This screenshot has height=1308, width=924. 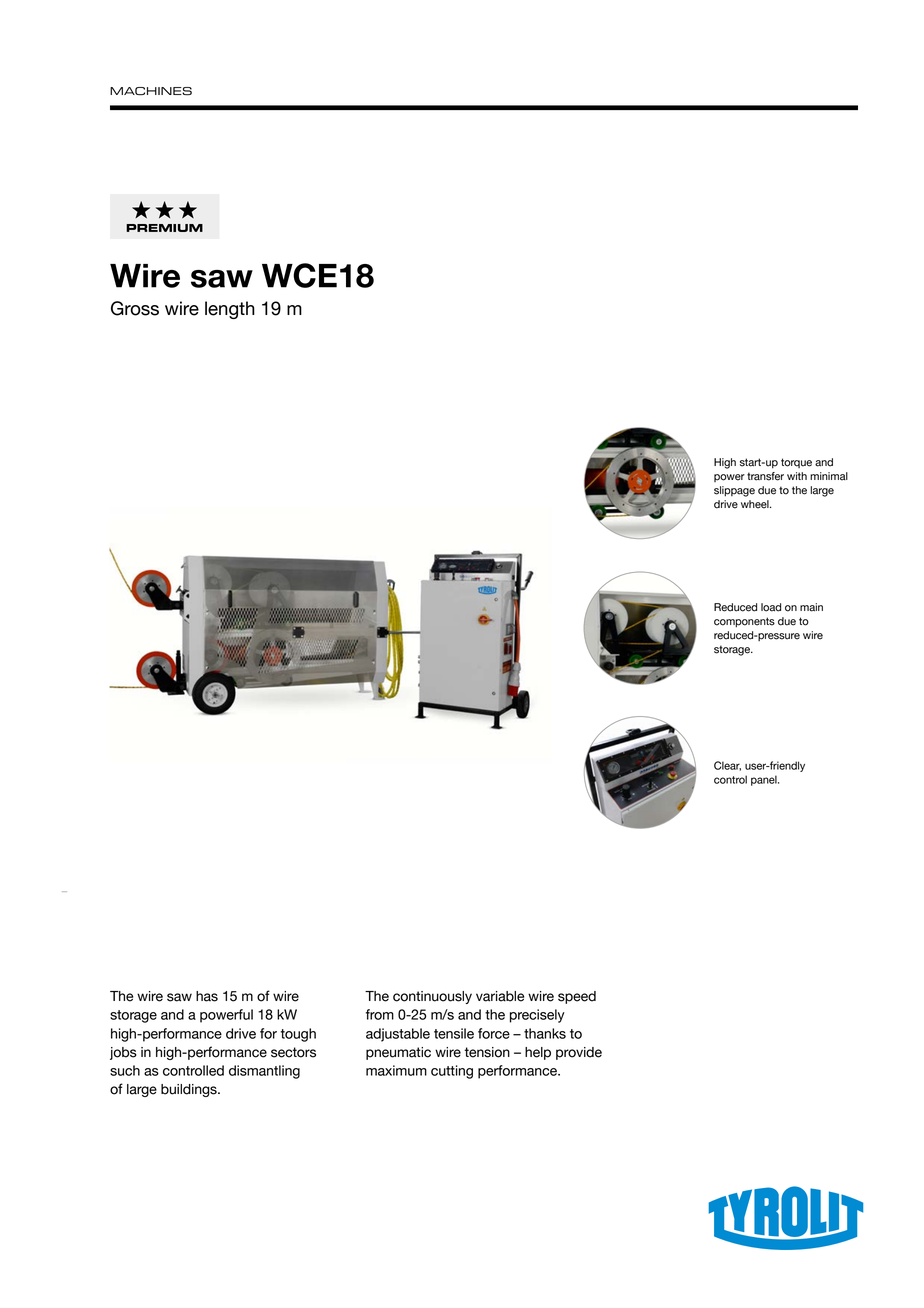 What do you see at coordinates (811, 607) in the screenshot?
I see `main` at bounding box center [811, 607].
